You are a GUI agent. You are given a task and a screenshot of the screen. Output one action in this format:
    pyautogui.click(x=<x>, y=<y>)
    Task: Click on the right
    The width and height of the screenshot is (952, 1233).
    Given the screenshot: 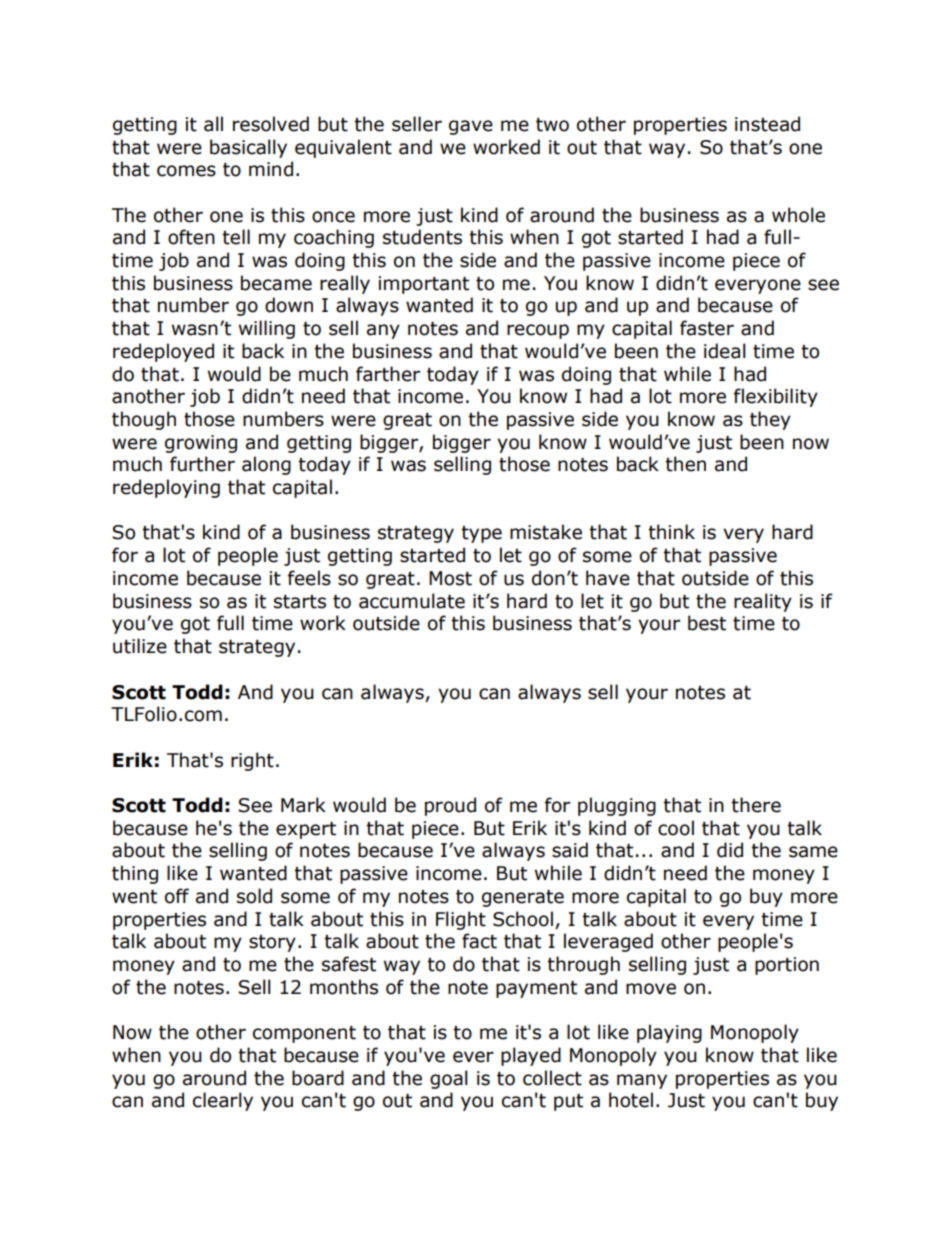 What is the action you would take?
    pyautogui.click(x=252, y=761)
